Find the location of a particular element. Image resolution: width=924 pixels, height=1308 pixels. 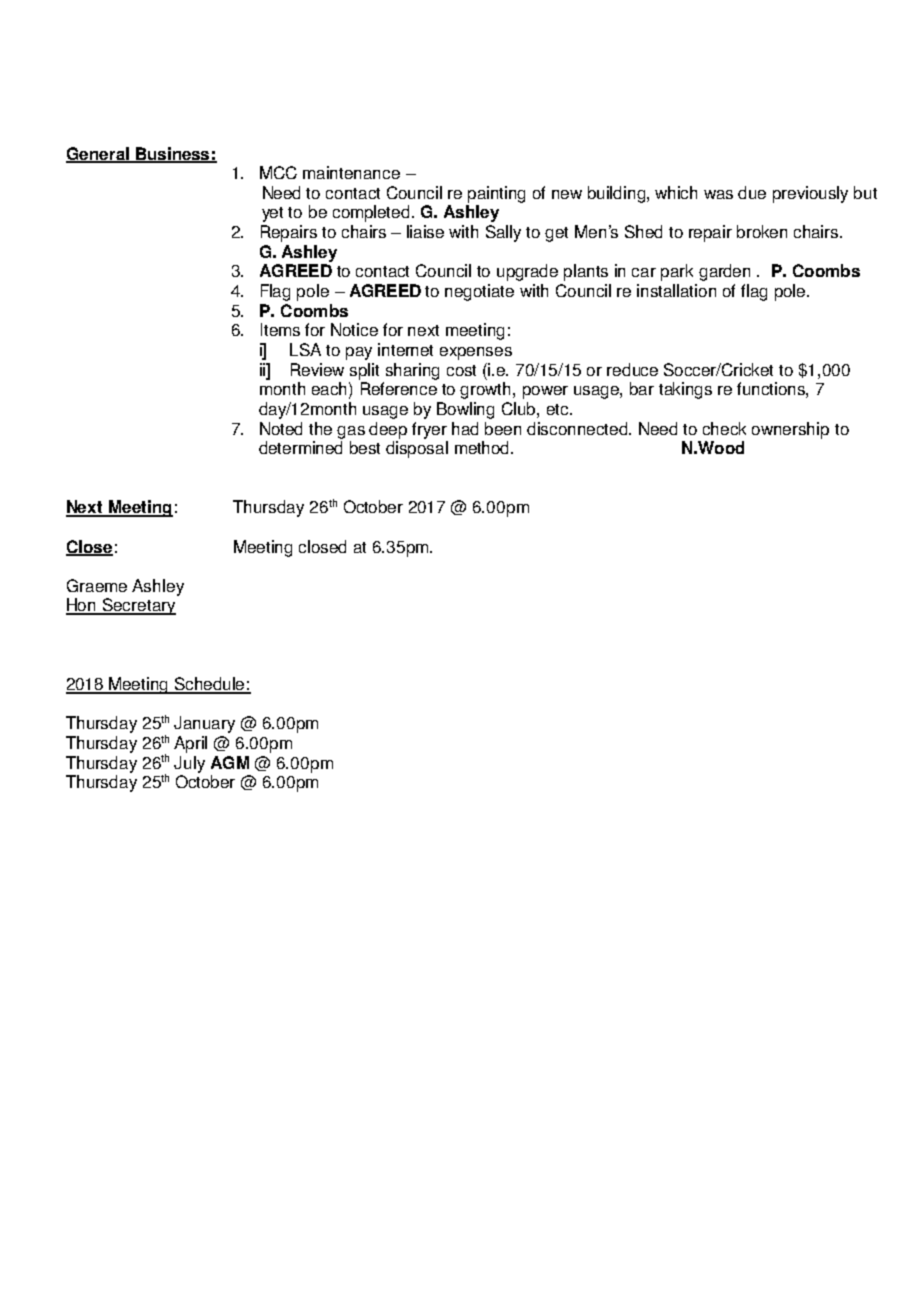

Items is located at coordinates (280, 329).
